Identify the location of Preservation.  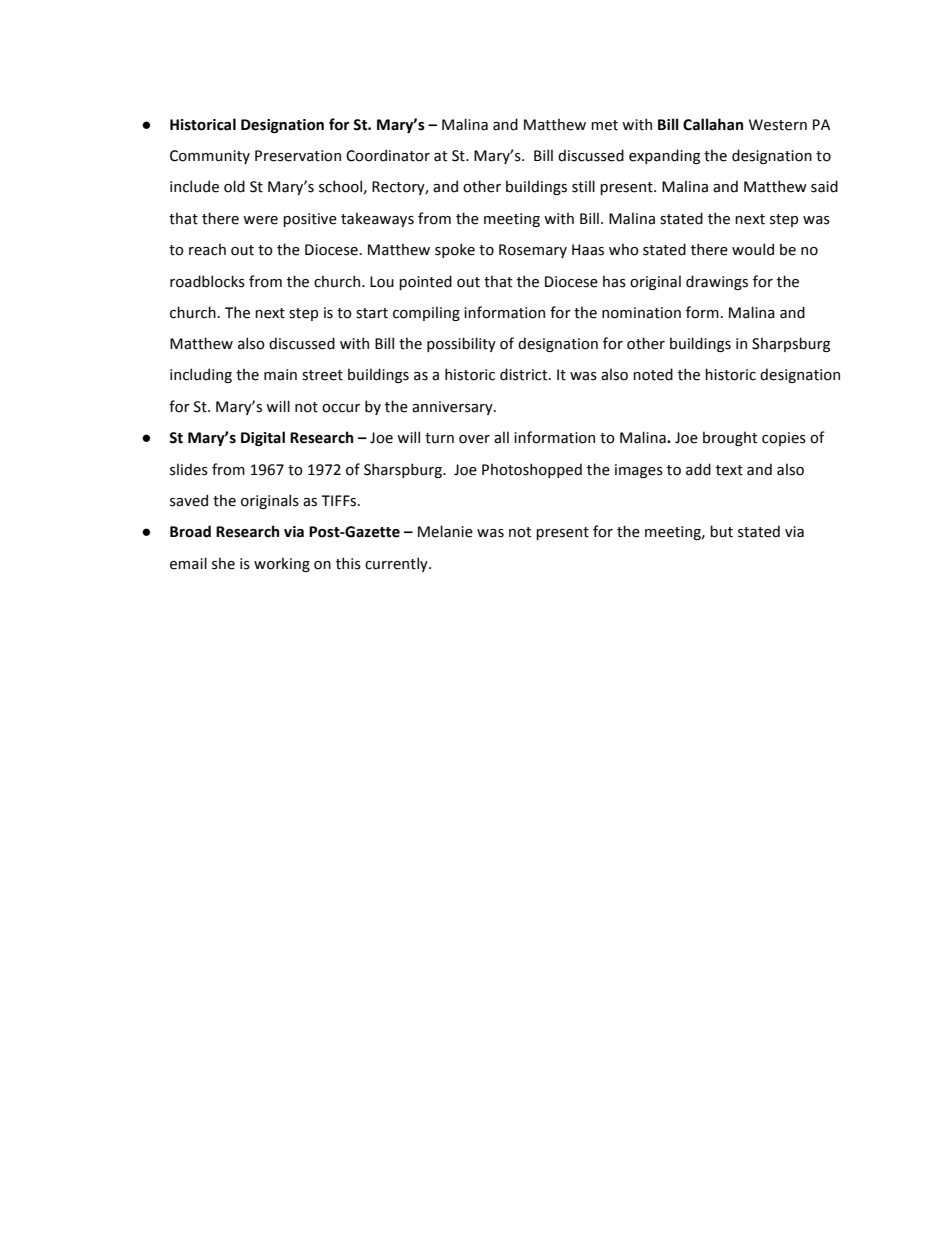
(298, 156).
